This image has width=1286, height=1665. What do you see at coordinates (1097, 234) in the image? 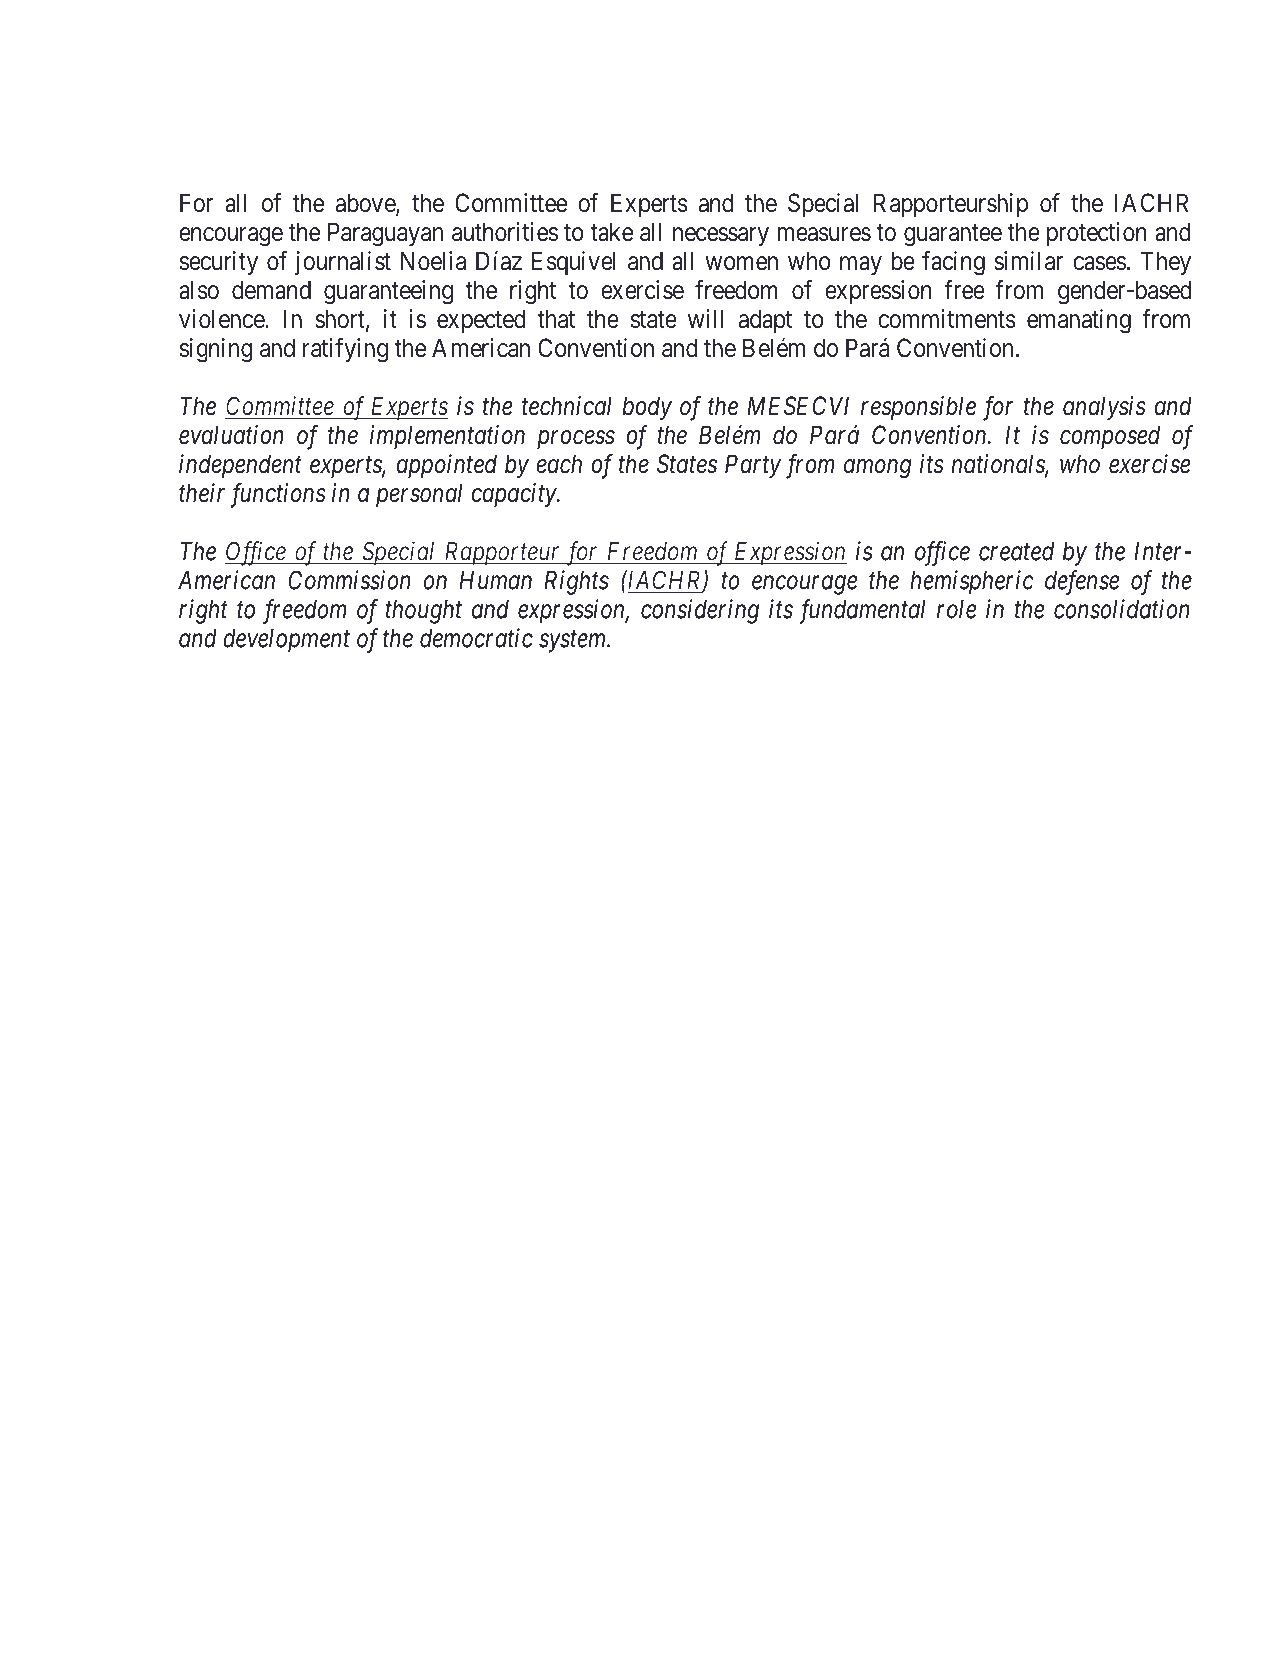
I see `protection` at bounding box center [1097, 234].
